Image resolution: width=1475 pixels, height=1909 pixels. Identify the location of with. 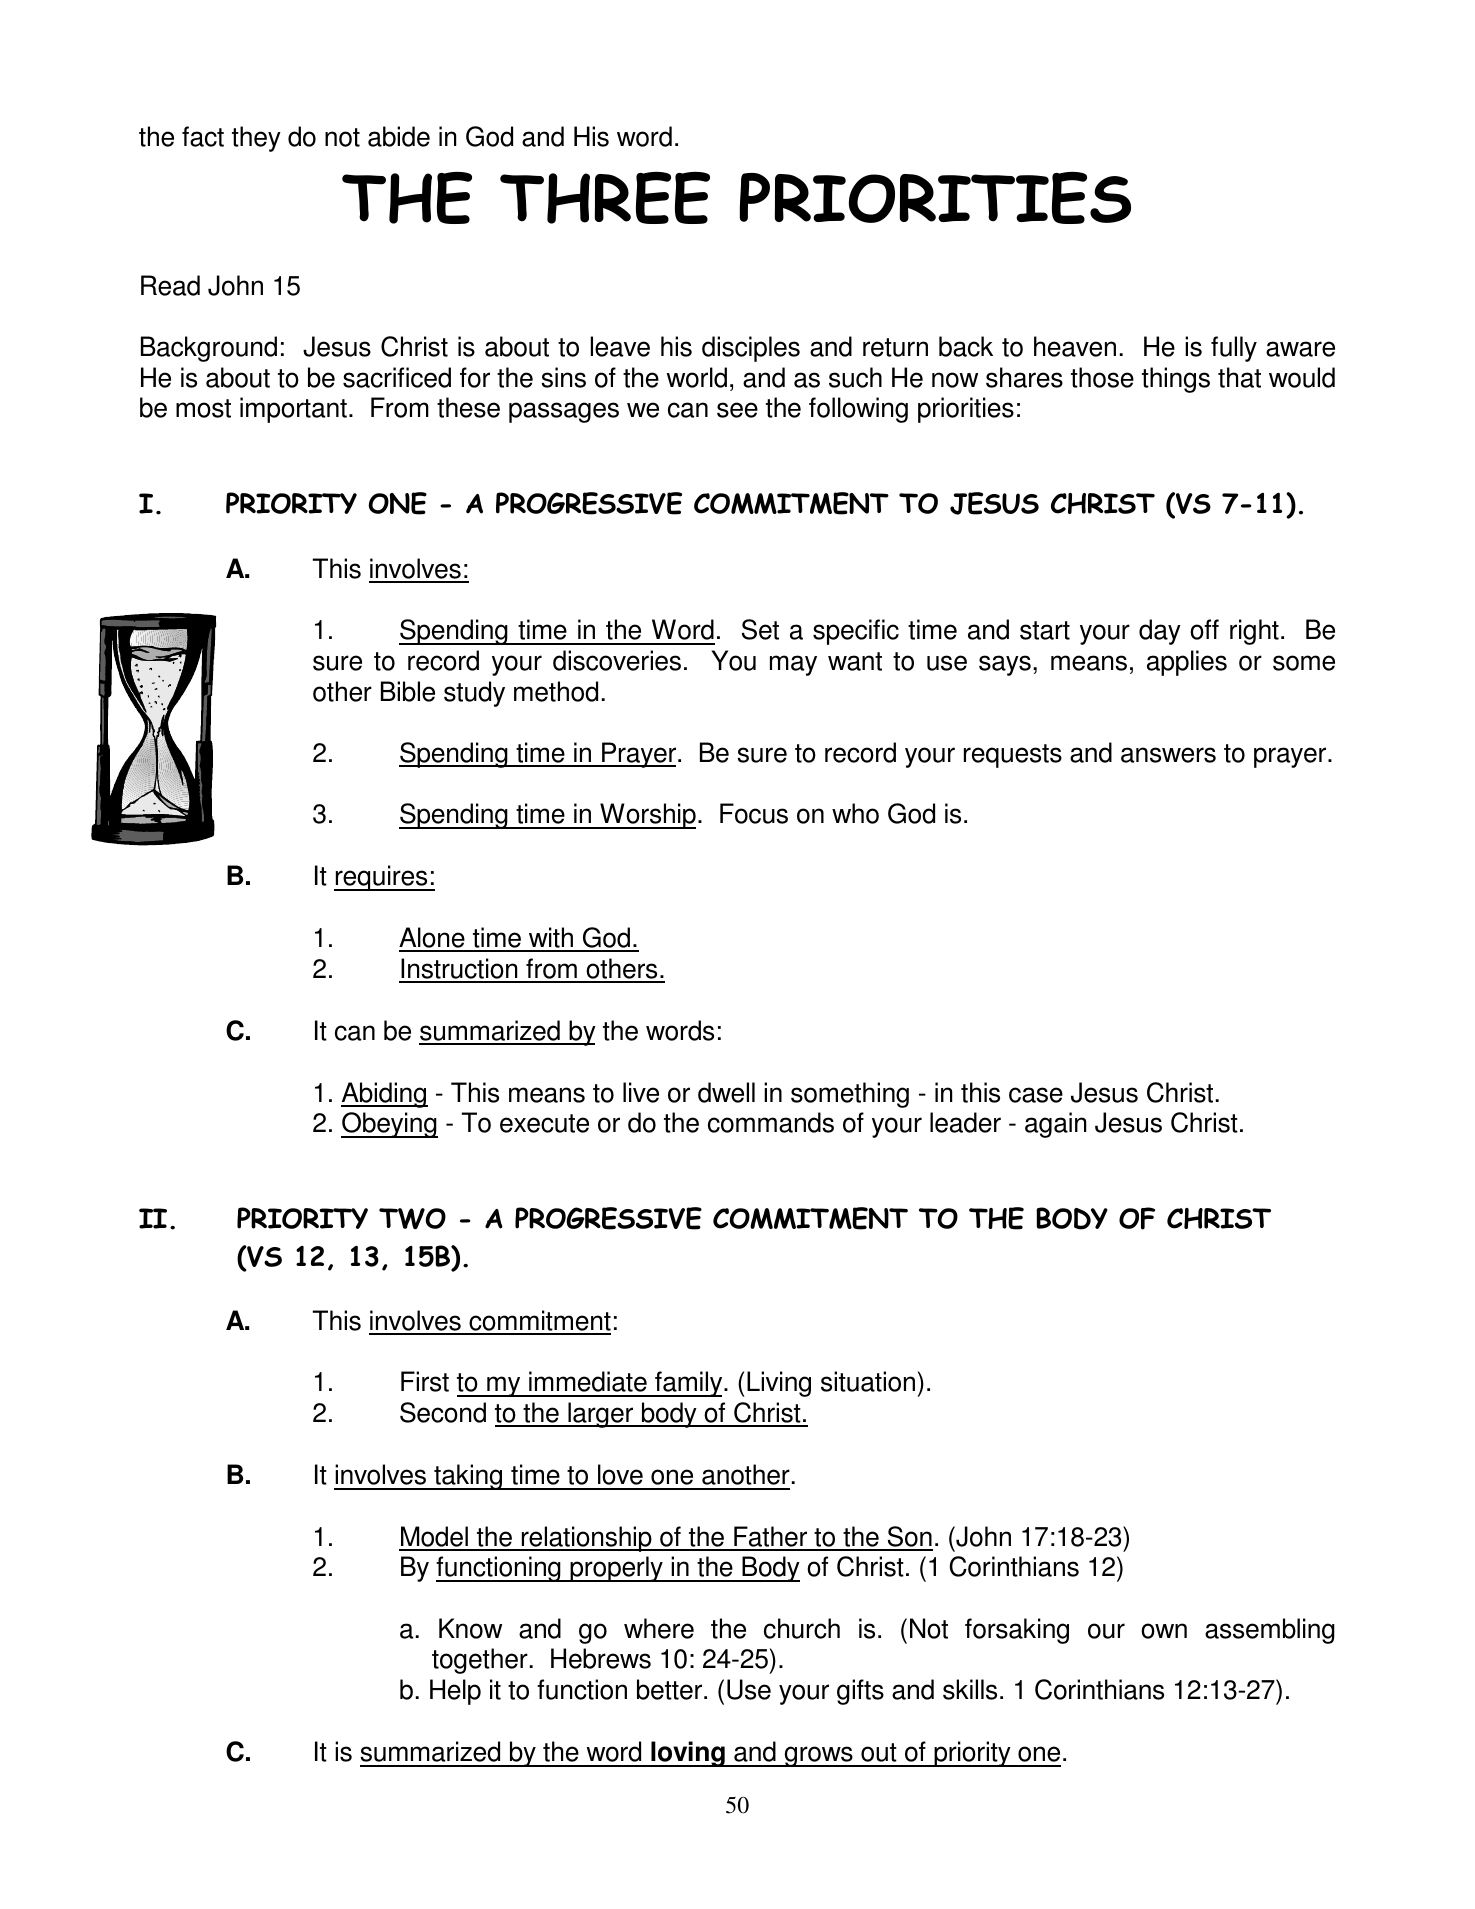
(551, 939).
